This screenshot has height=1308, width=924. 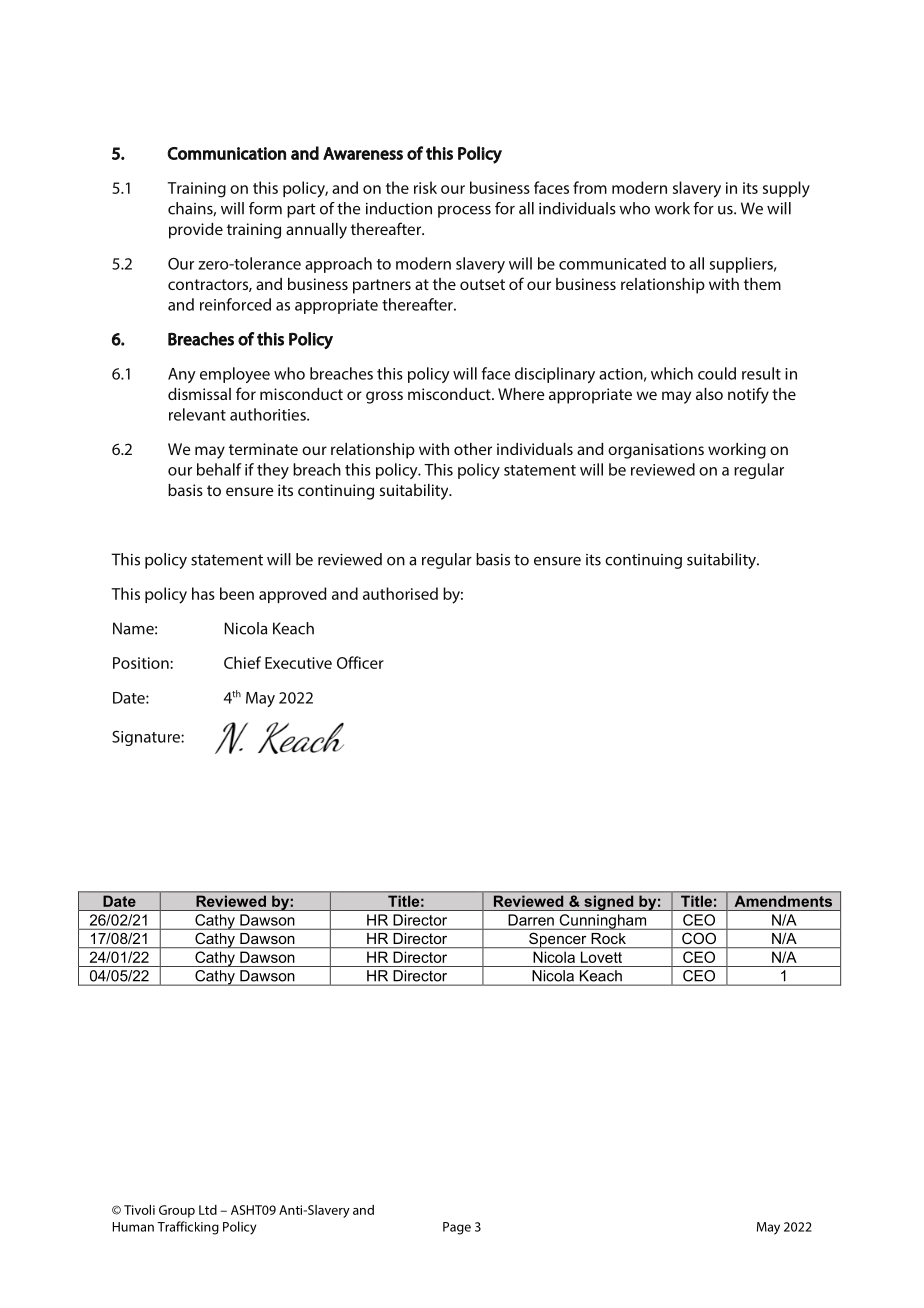 I want to click on process, so click(x=464, y=211).
